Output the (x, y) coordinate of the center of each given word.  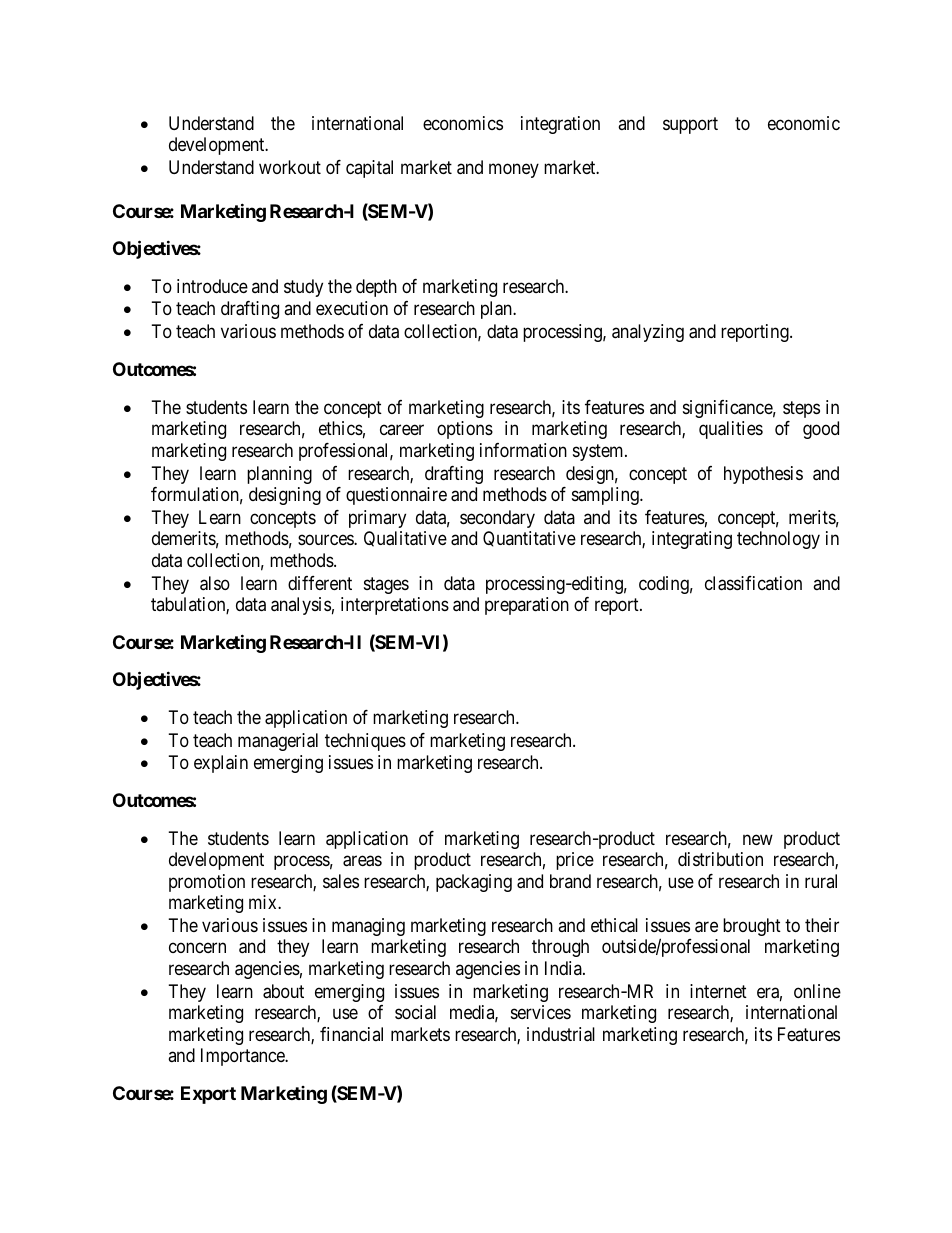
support (690, 125)
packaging (474, 883)
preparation (527, 606)
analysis (301, 606)
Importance (244, 1057)
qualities (731, 430)
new (758, 839)
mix (264, 902)
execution (352, 308)
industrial (561, 1034)
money (514, 171)
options (465, 430)
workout (290, 167)
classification (753, 583)
